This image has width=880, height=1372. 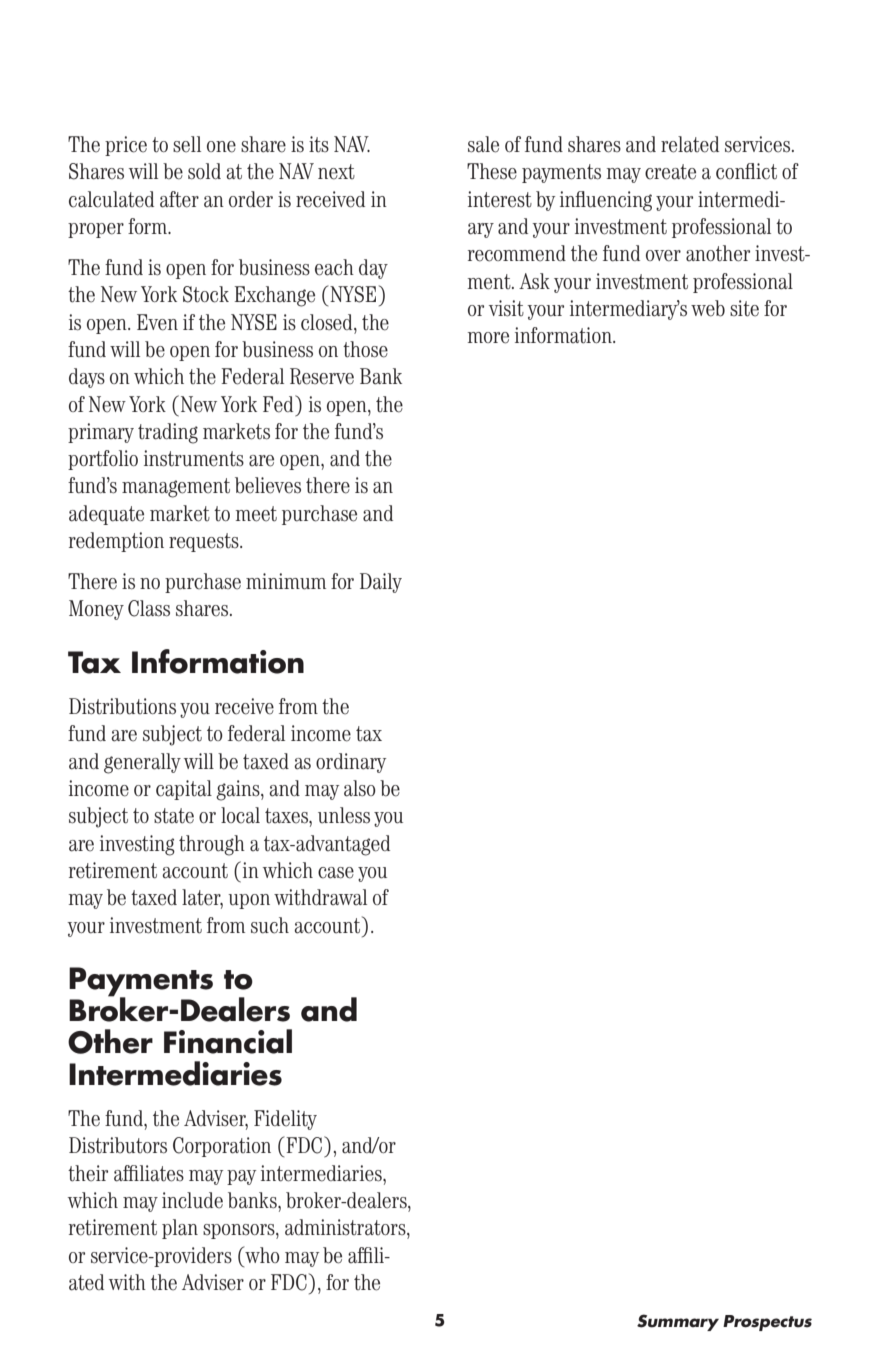 I want to click on after, so click(x=179, y=199).
